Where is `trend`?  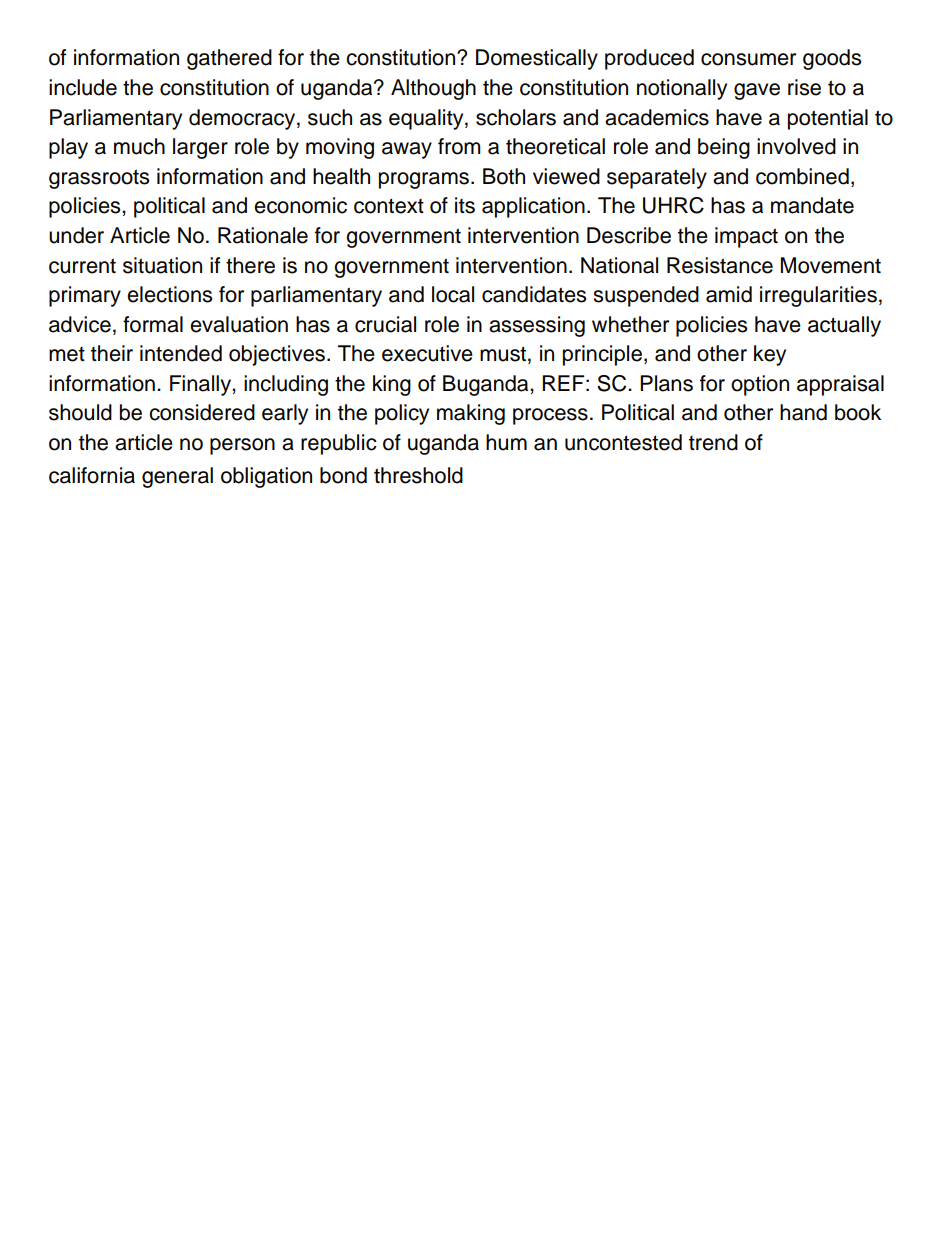
trend is located at coordinates (713, 442).
